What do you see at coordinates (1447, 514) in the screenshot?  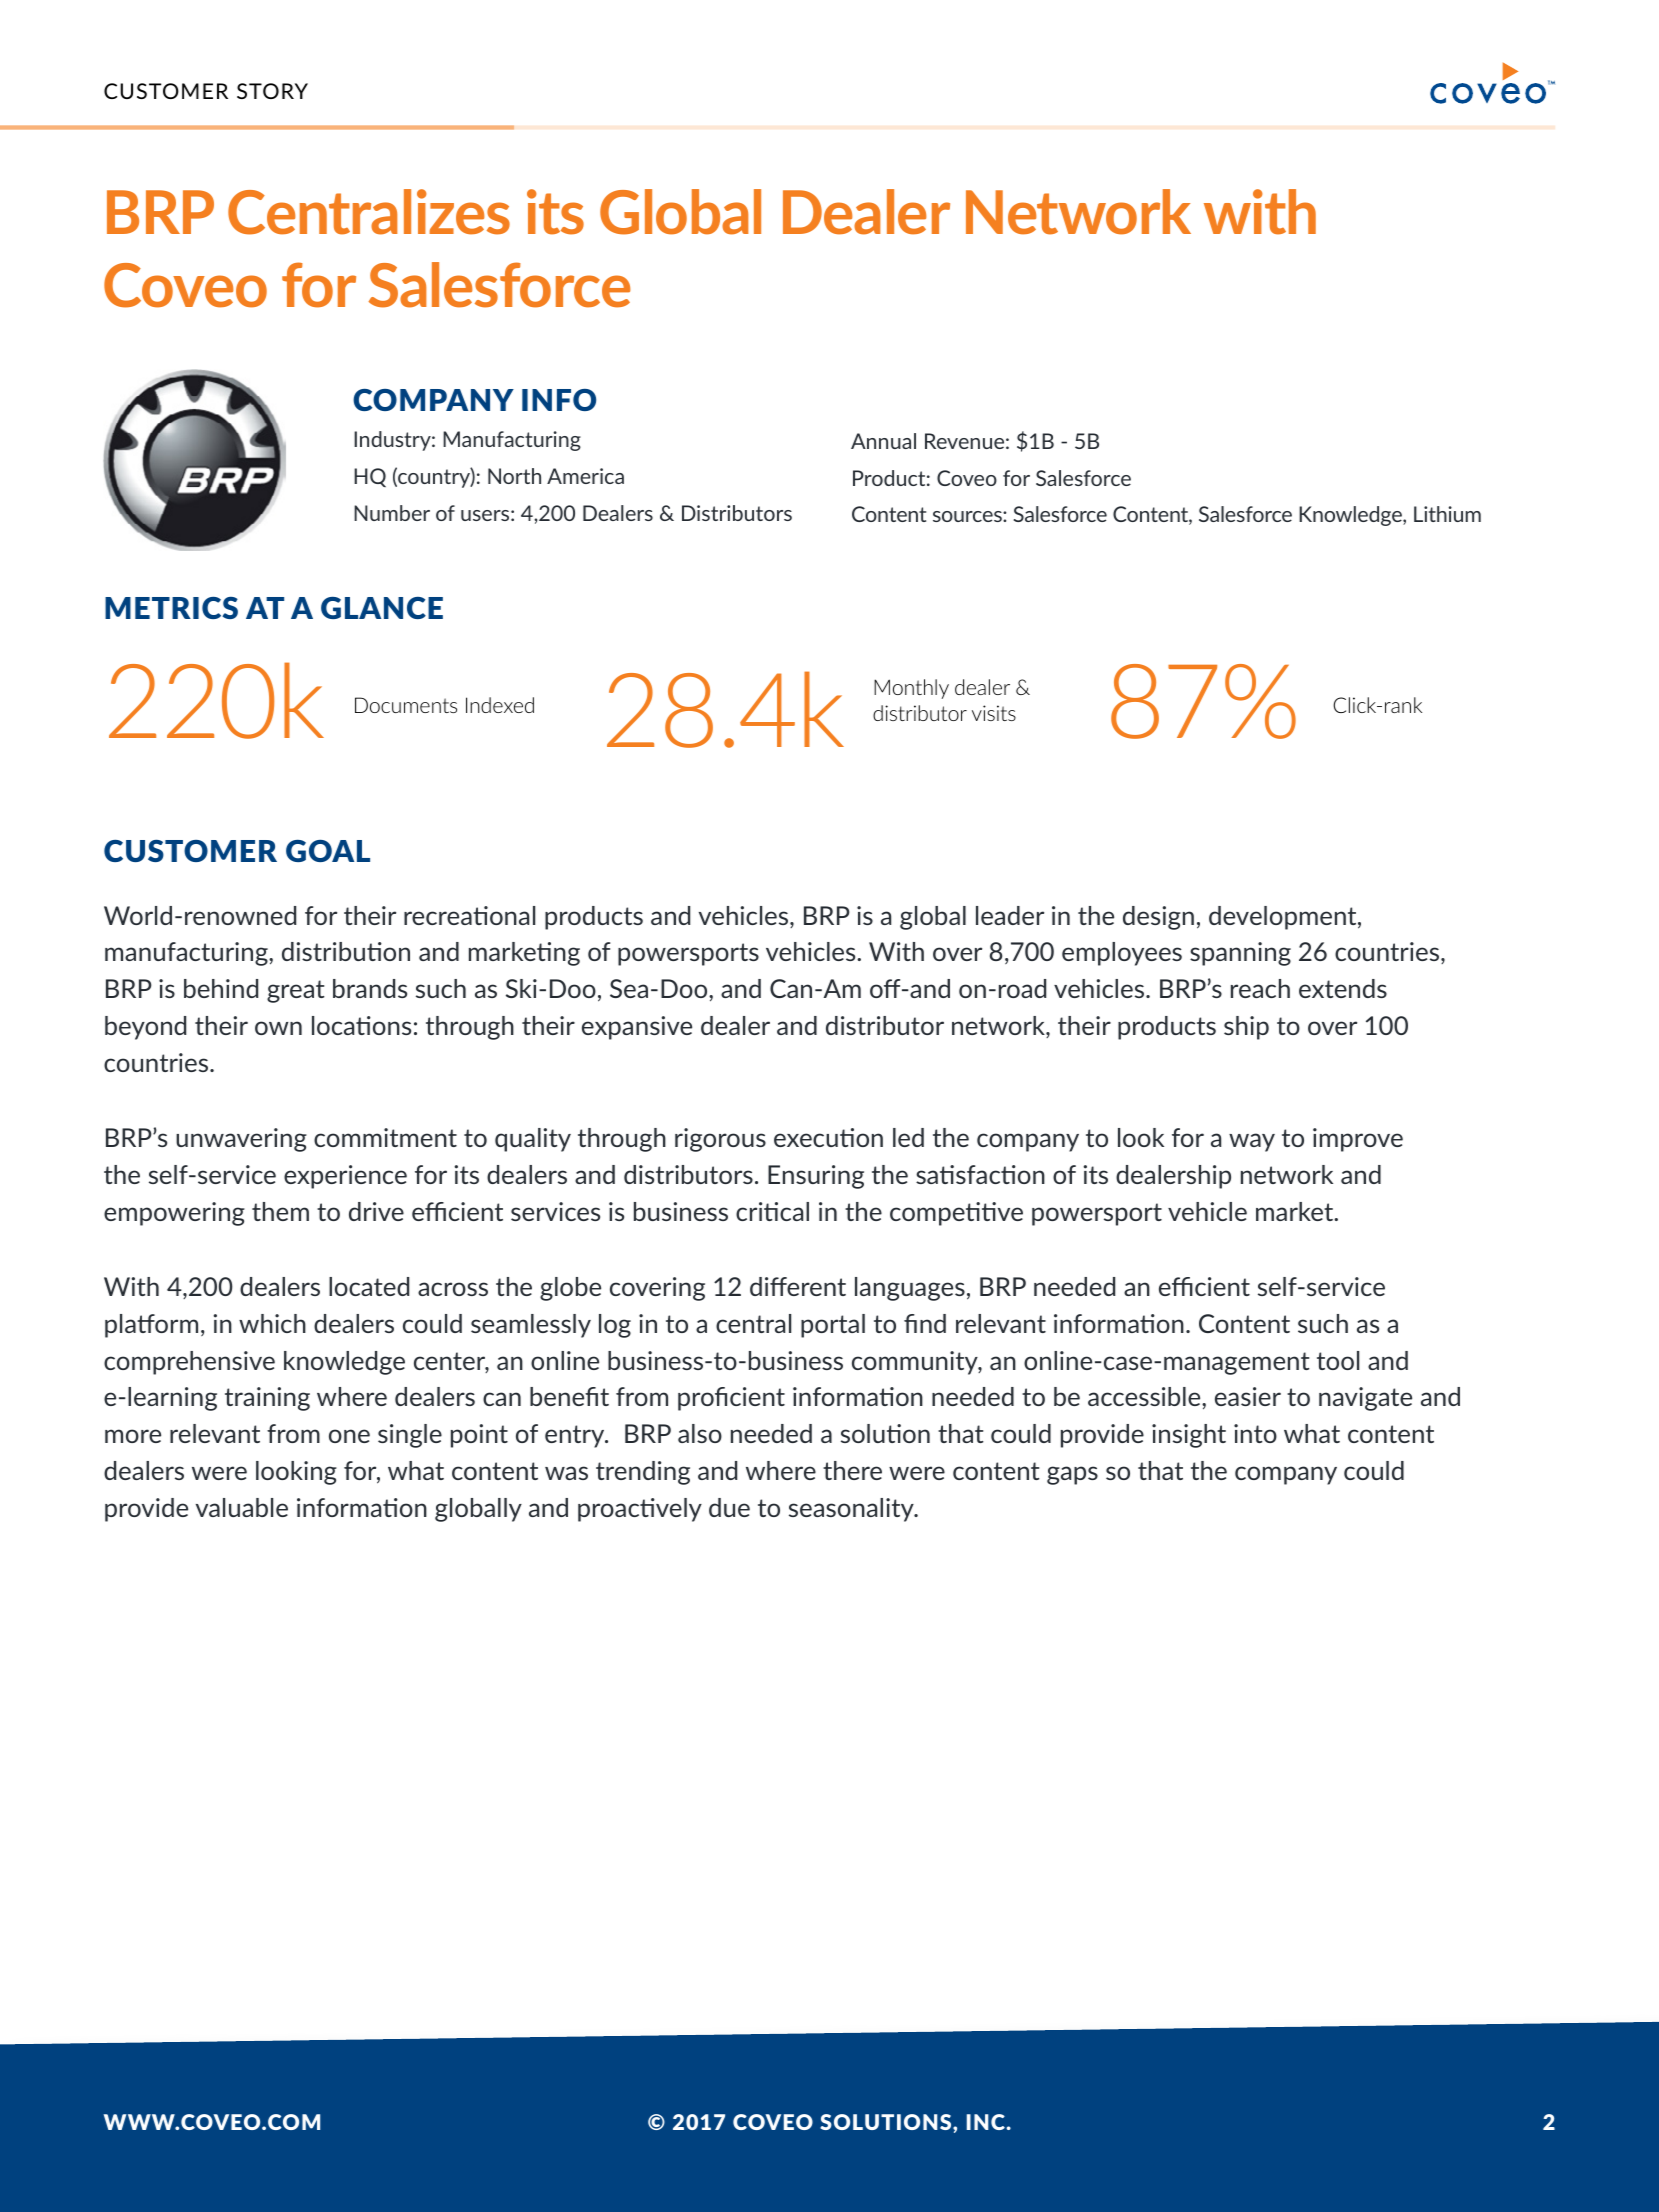 I see `Lithium` at bounding box center [1447, 514].
